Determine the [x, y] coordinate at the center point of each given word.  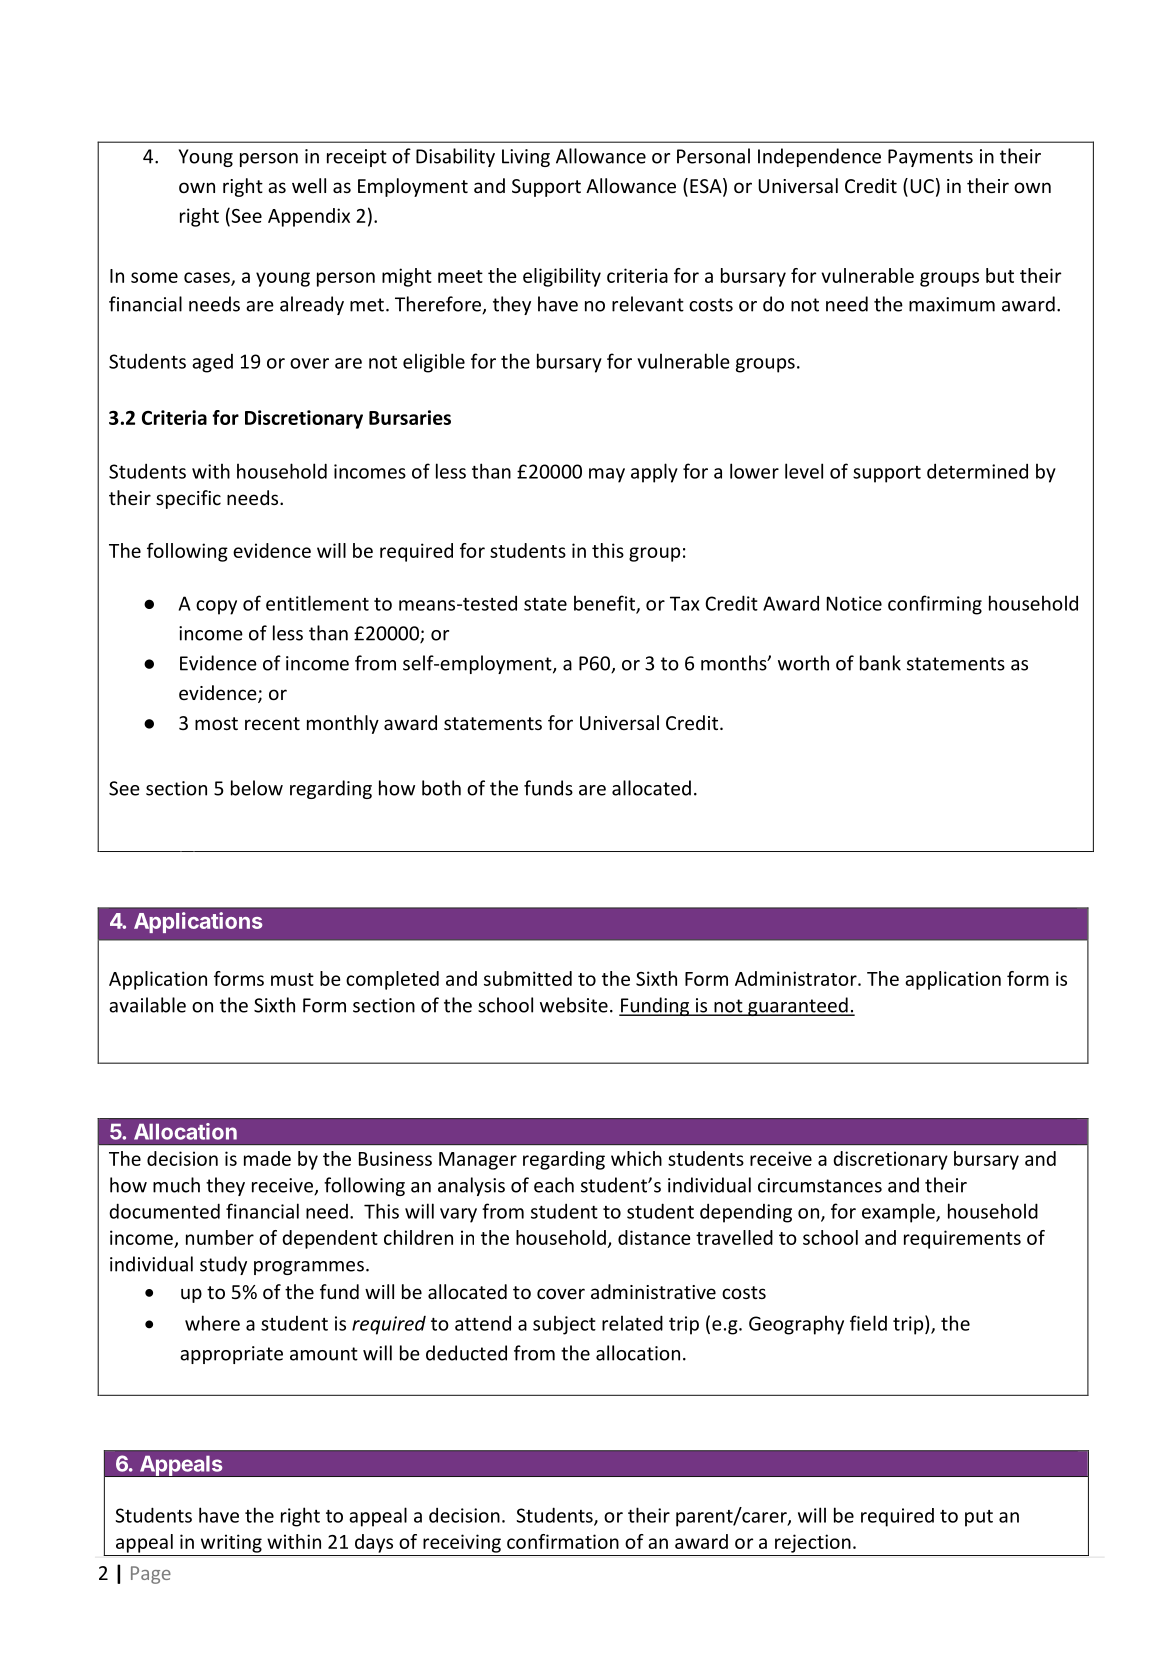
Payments [930, 158]
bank [880, 663]
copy [216, 607]
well [309, 185]
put [979, 1518]
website [574, 1005]
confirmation [563, 1541]
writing [231, 1543]
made [267, 1158]
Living [526, 158]
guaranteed [798, 1006]
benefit [605, 604]
